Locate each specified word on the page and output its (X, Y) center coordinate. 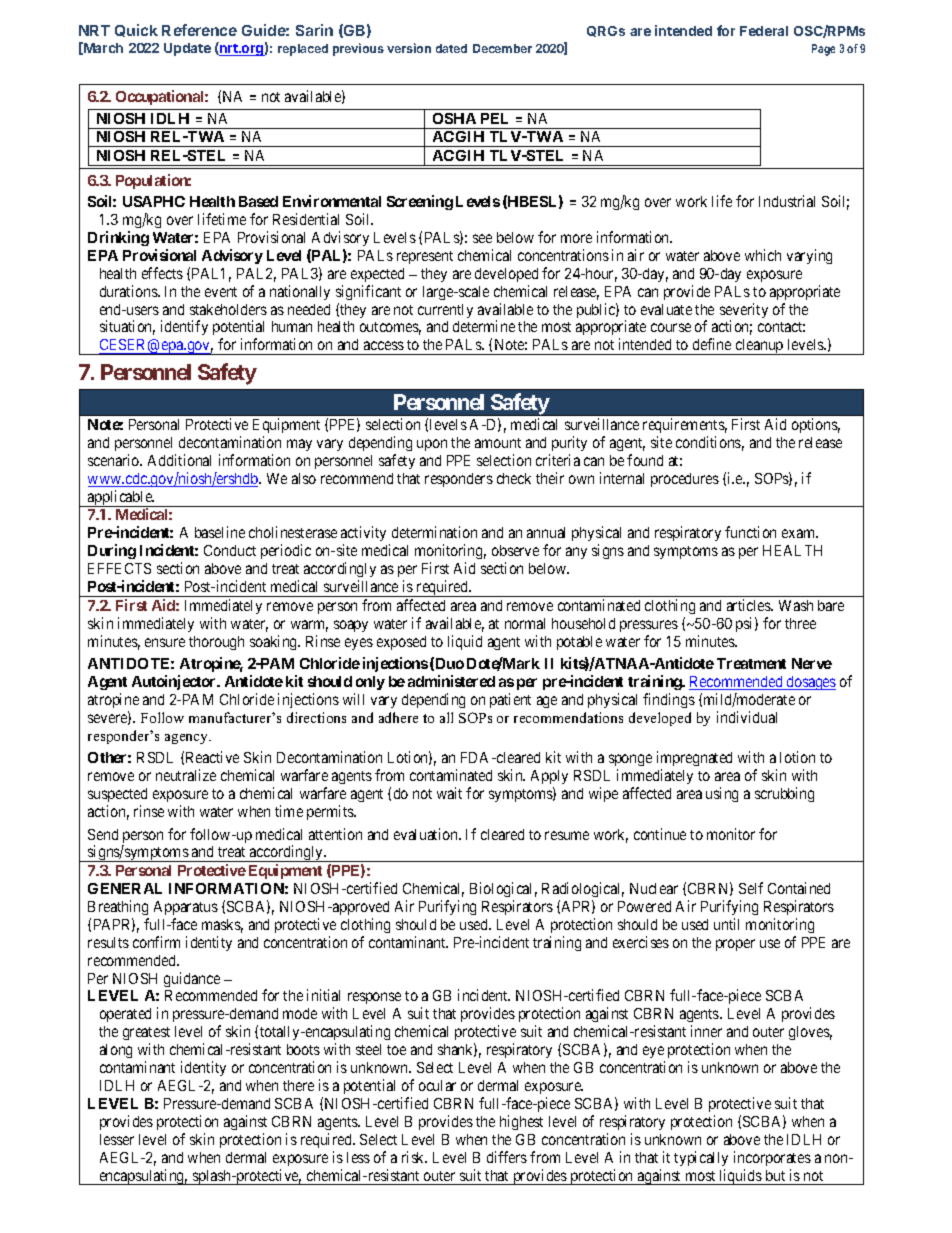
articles (750, 605)
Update (187, 49)
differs (507, 1157)
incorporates (772, 1158)
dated (451, 48)
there (298, 1085)
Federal (764, 31)
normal (525, 623)
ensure (165, 642)
